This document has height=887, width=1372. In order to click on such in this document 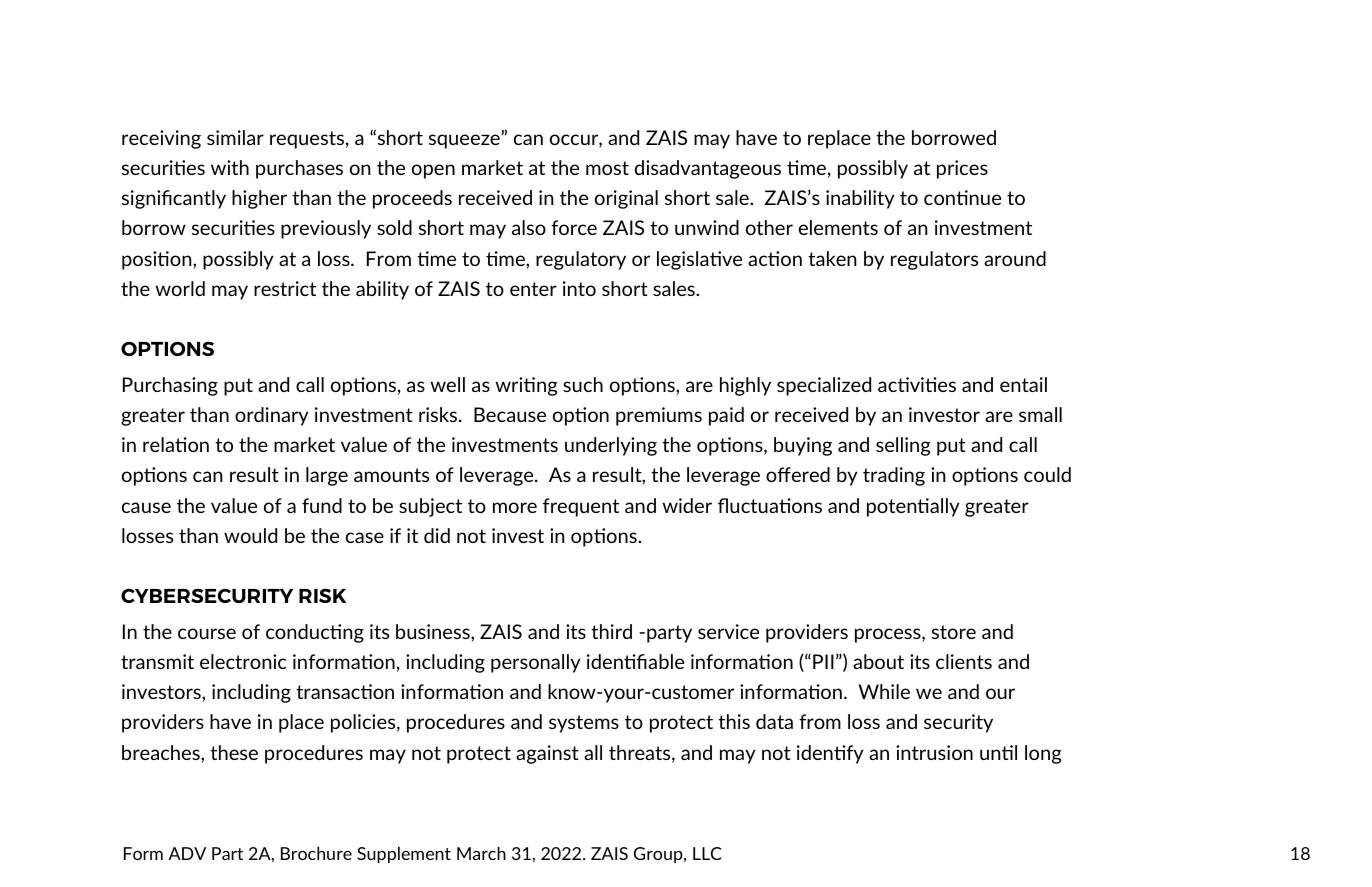, I will do `click(583, 384)`.
